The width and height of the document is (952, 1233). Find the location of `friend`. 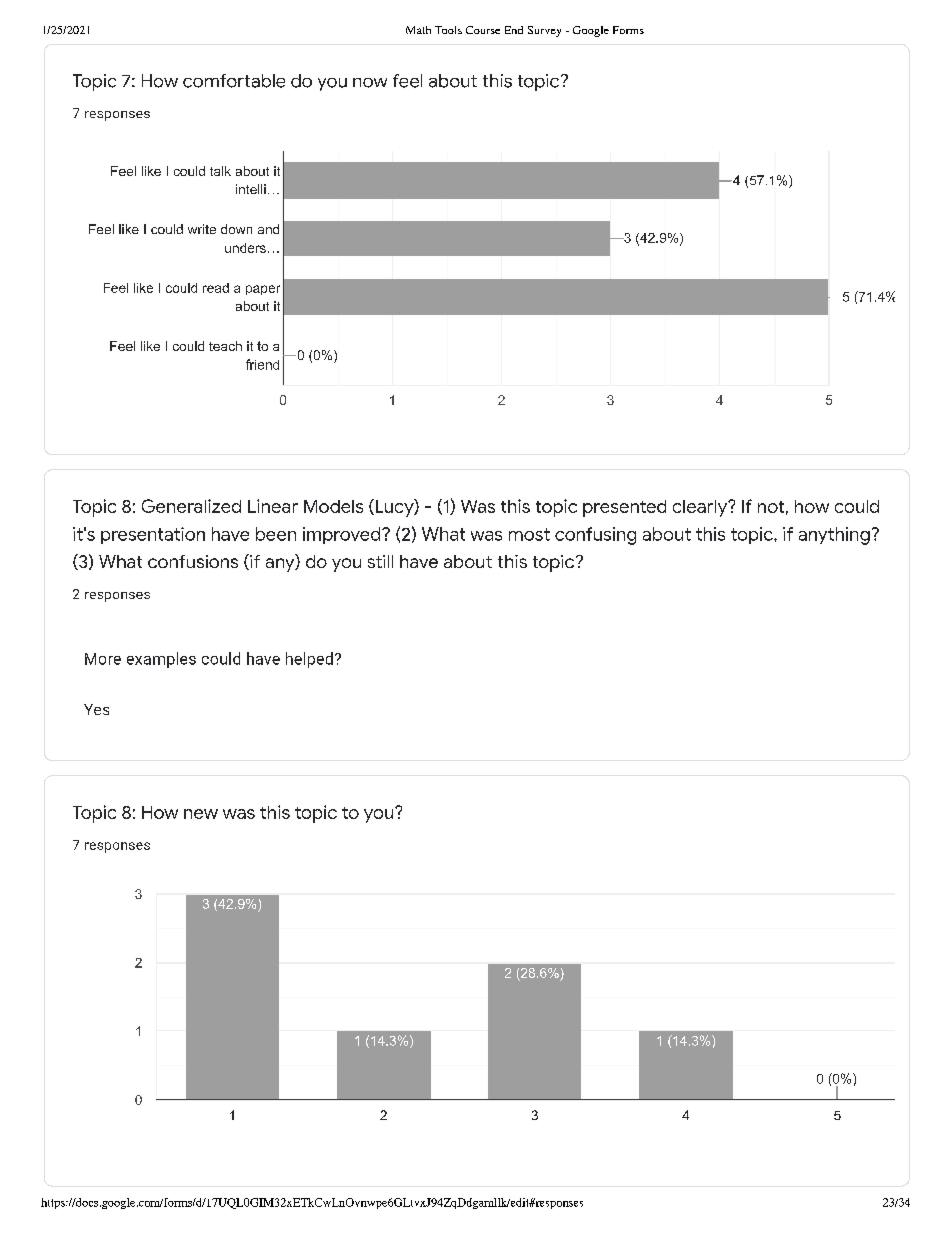

friend is located at coordinates (262, 364).
